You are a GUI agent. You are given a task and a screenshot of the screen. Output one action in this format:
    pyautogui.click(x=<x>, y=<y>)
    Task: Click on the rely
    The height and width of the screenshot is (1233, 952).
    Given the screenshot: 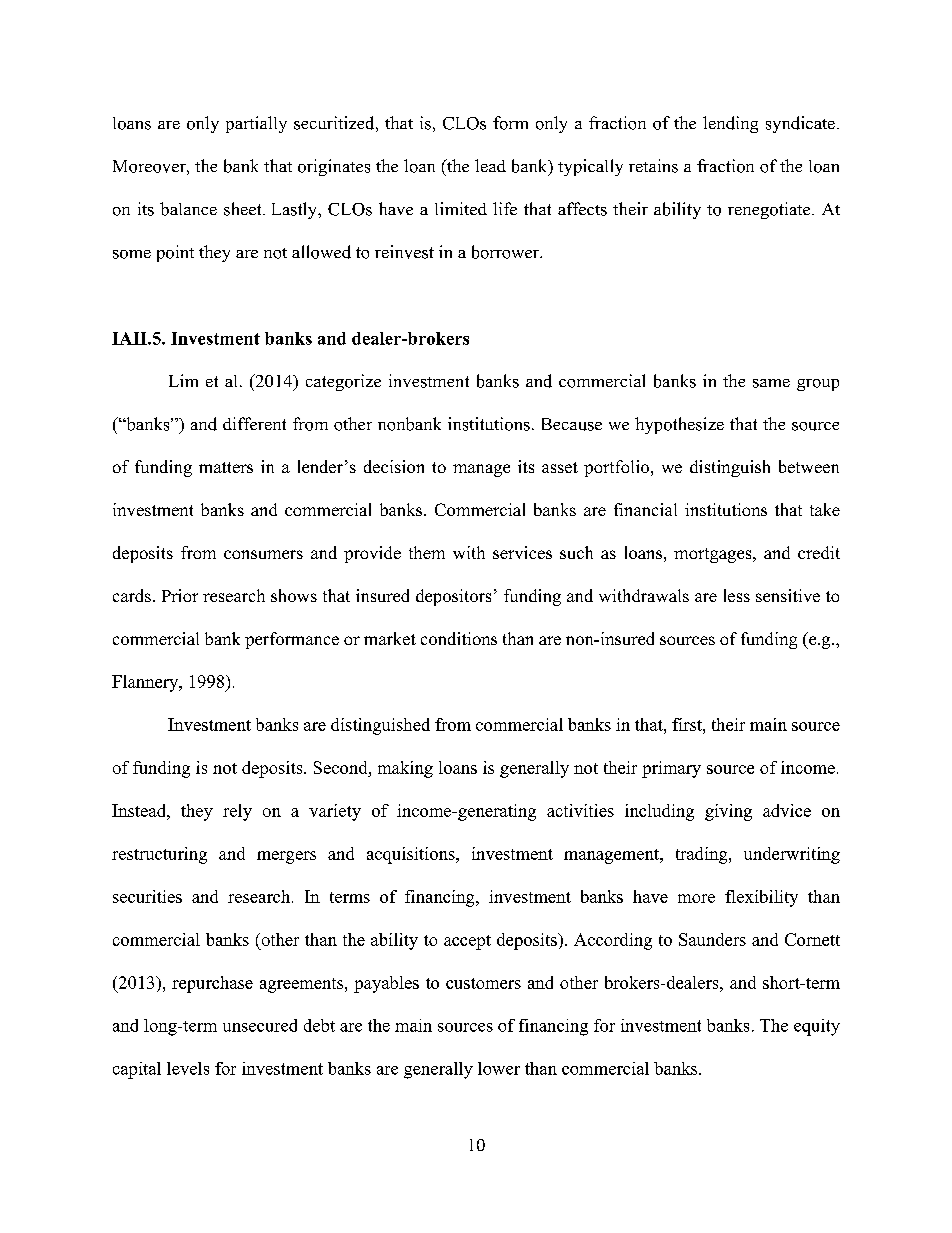 What is the action you would take?
    pyautogui.click(x=237, y=812)
